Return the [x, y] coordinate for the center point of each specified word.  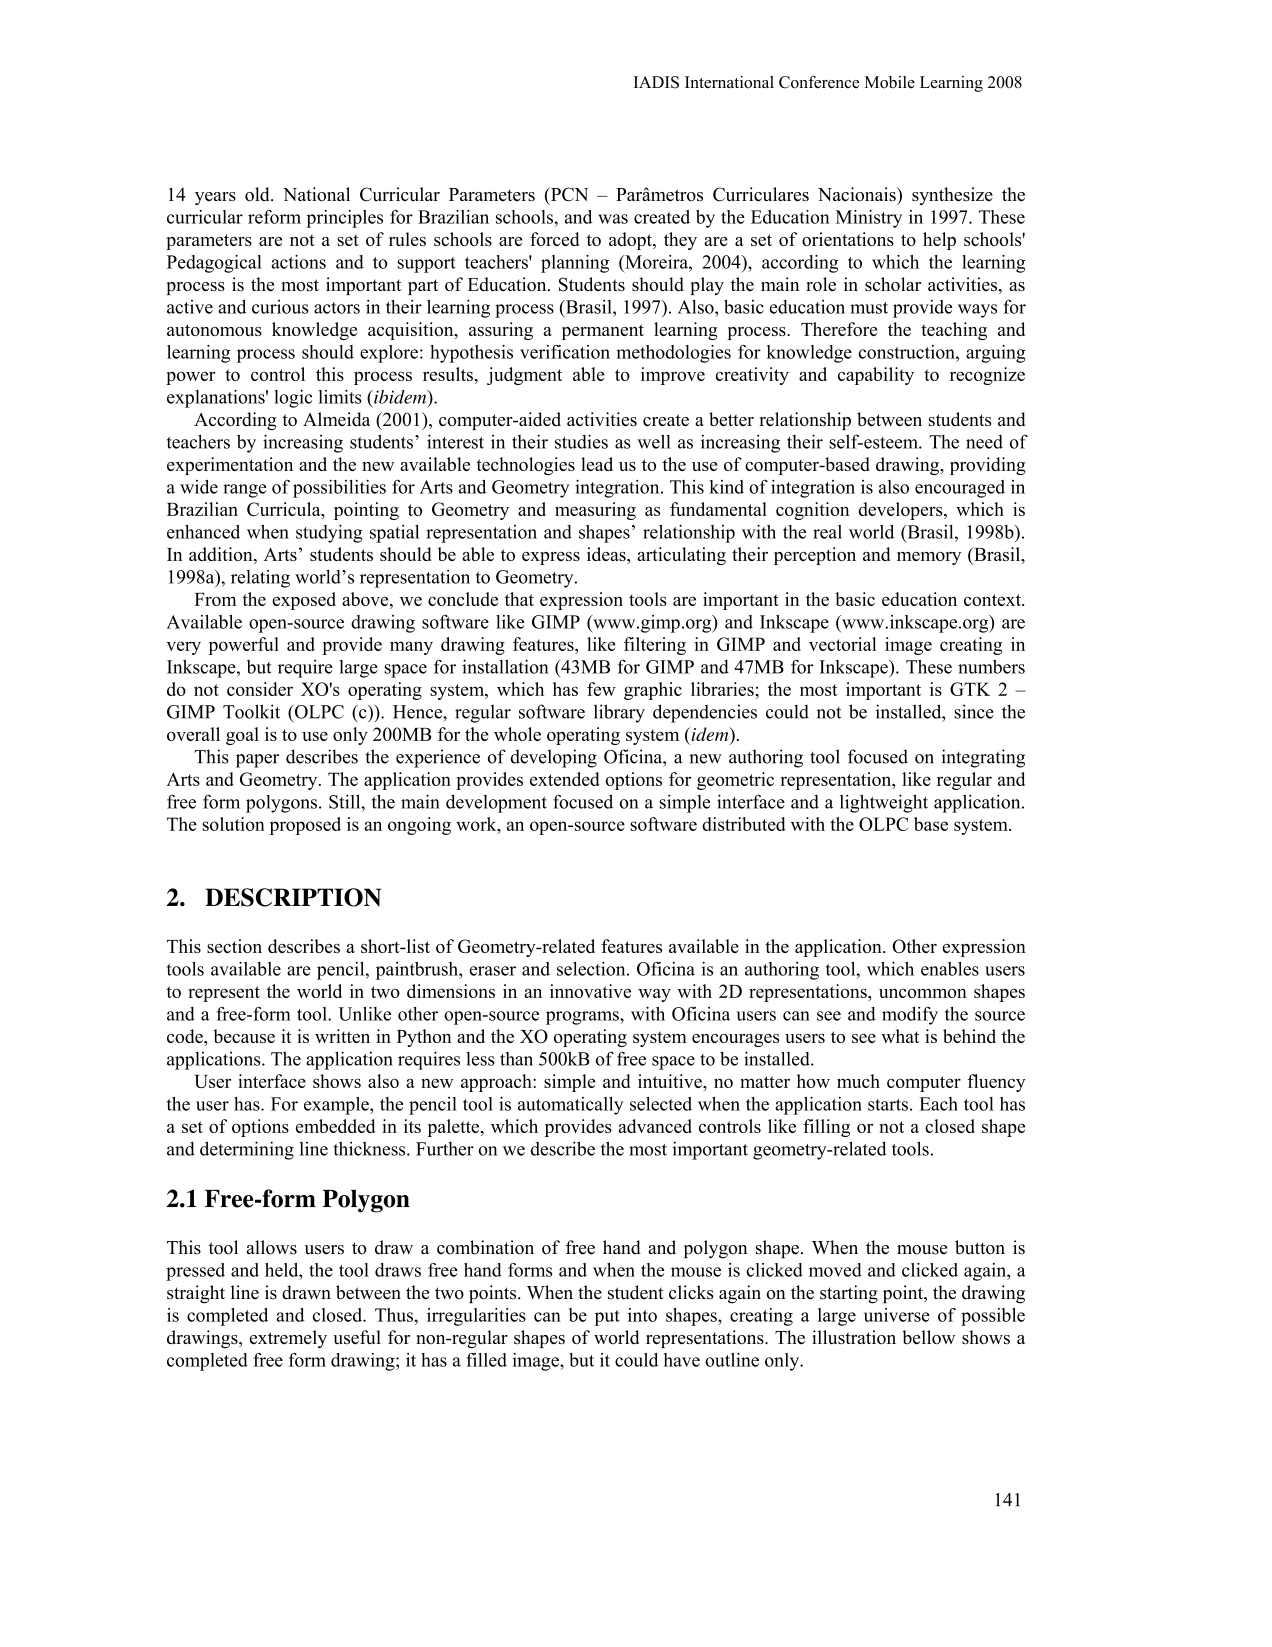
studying [329, 534]
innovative [590, 991]
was [613, 219]
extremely [288, 1339]
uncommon [923, 993]
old [258, 194]
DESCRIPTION [293, 897]
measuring [595, 511]
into [642, 1315]
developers [901, 511]
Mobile [889, 82]
